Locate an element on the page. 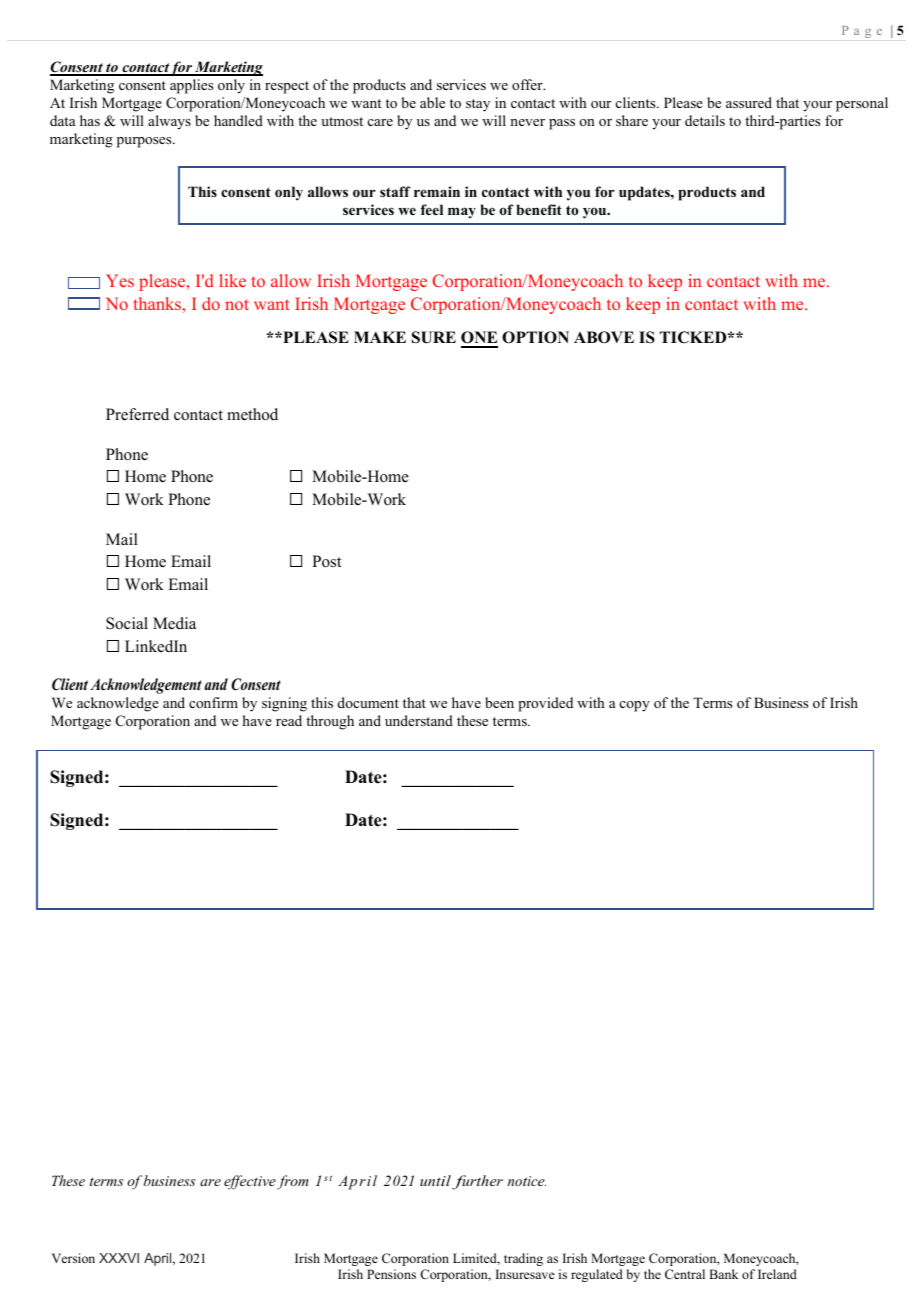 This document has height=1309, width=924. Preferred is located at coordinates (137, 414).
